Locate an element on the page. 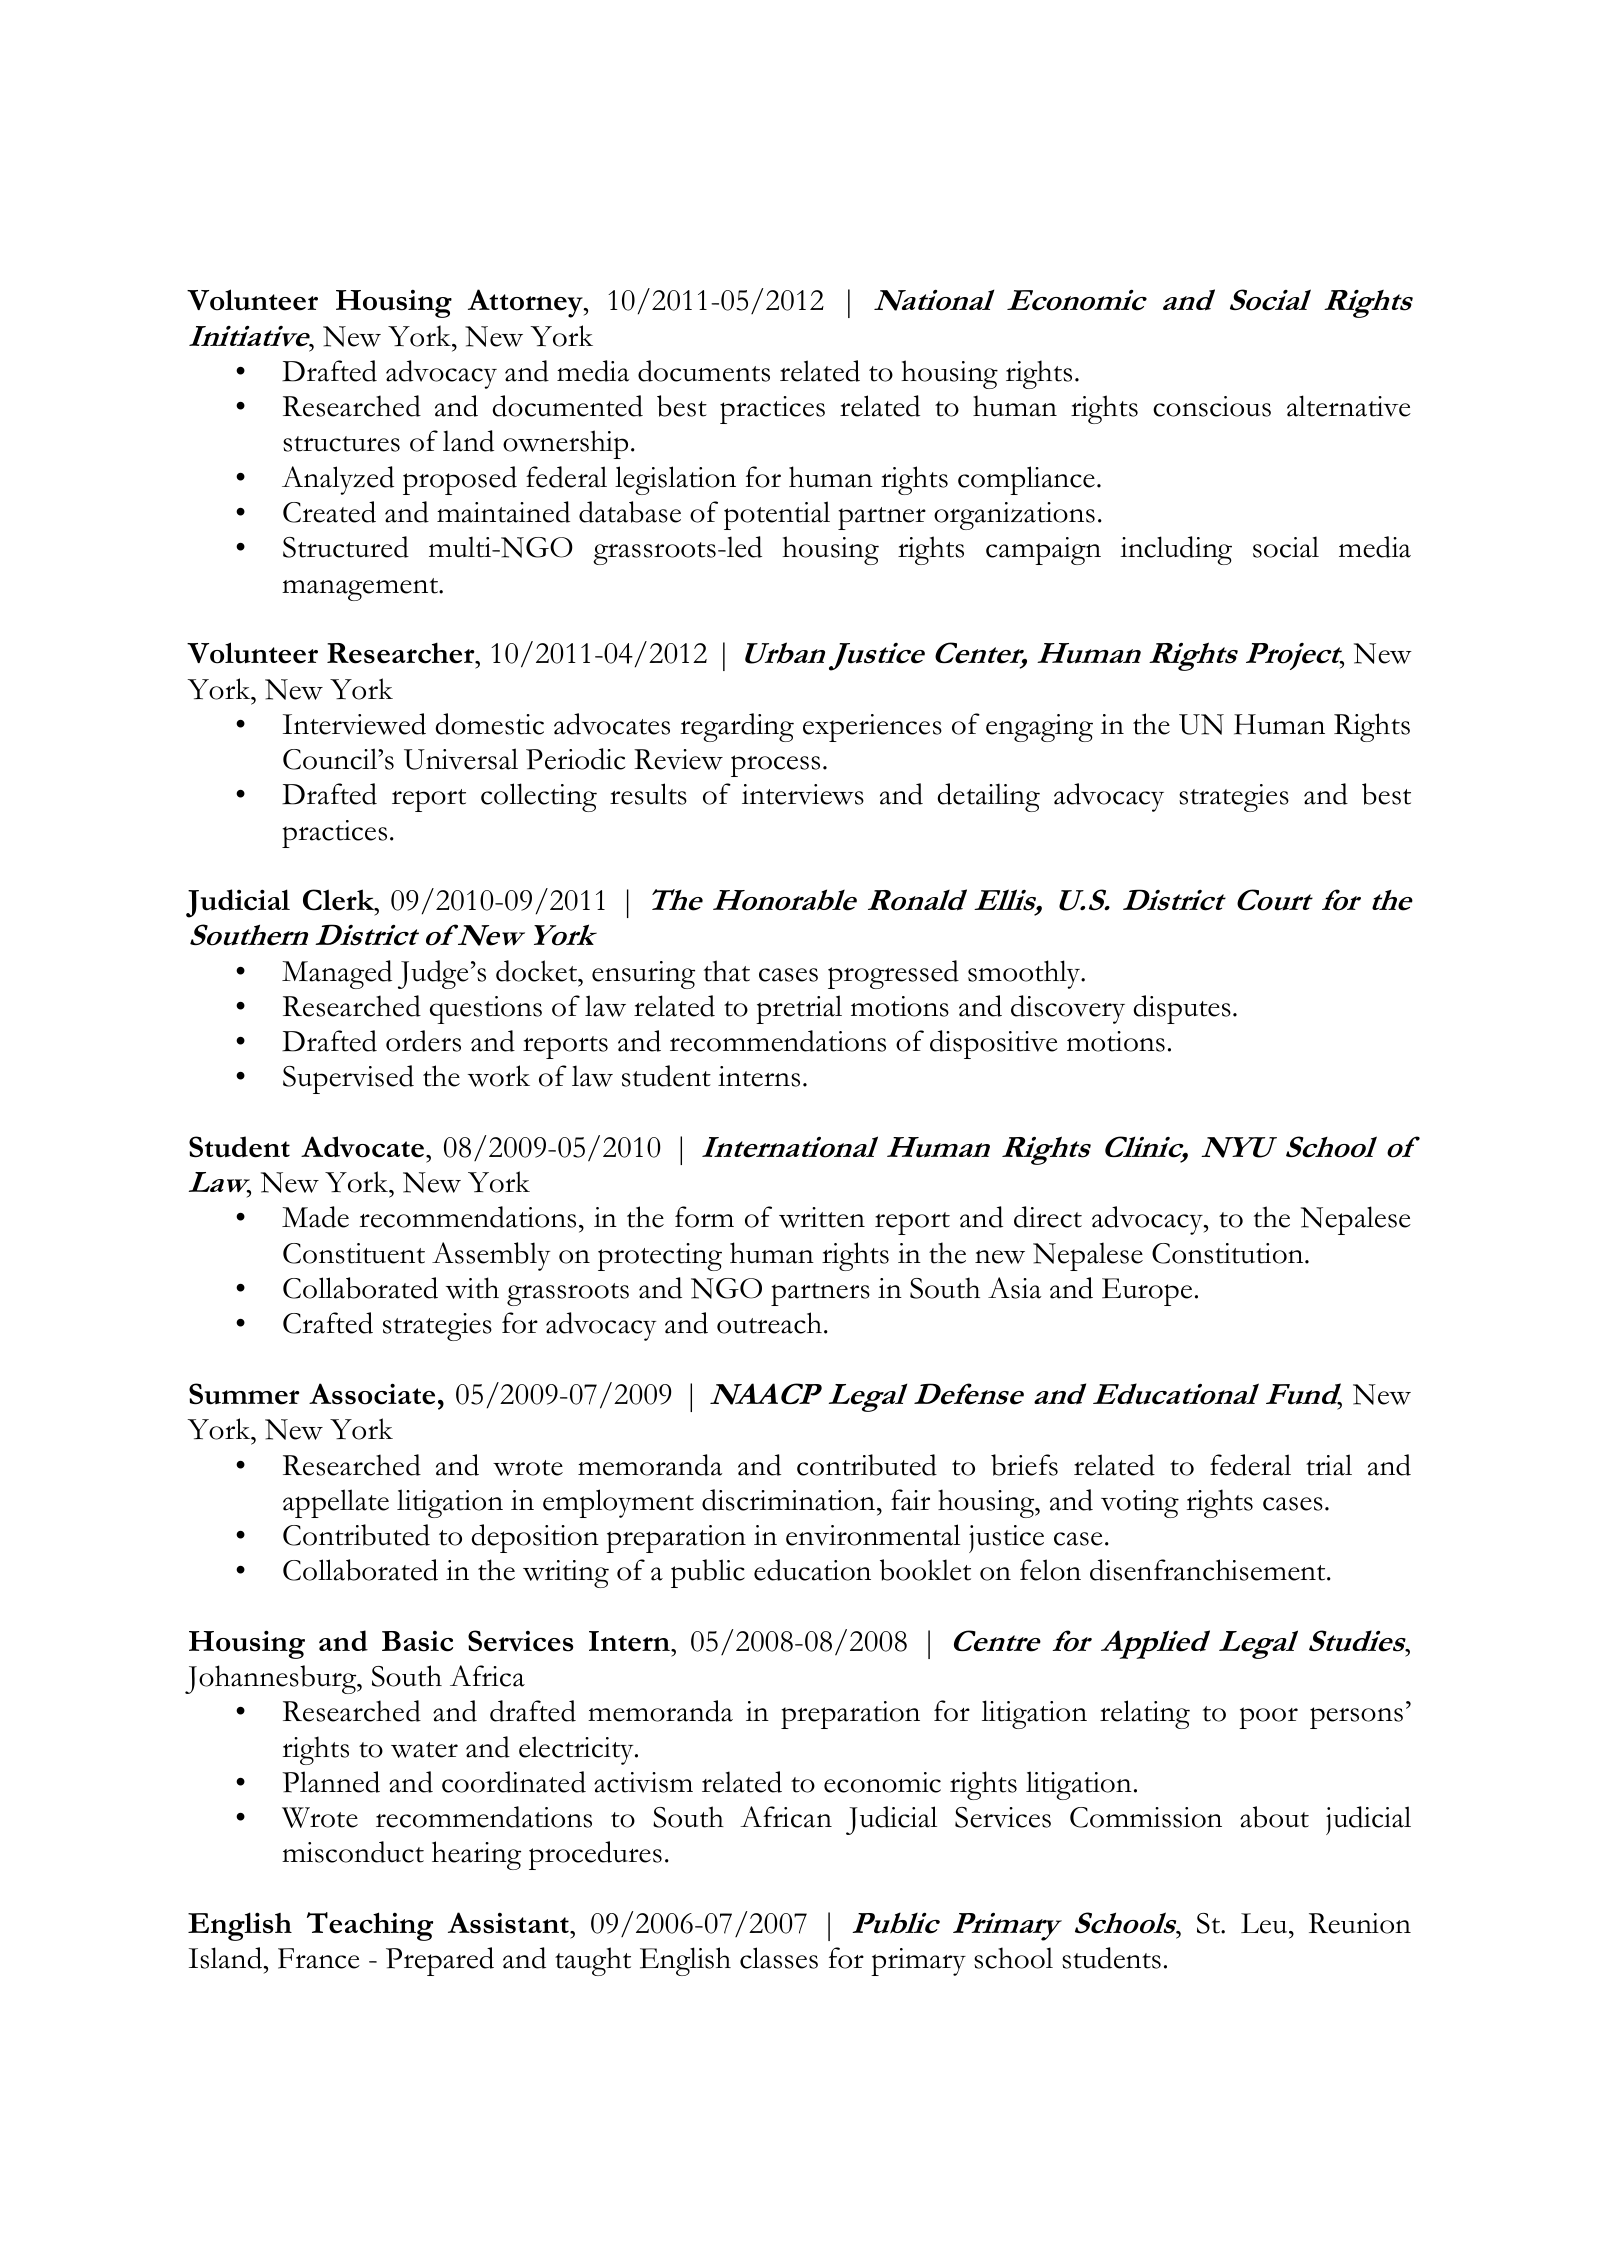 The image size is (1598, 2260). conscious is located at coordinates (1212, 406).
